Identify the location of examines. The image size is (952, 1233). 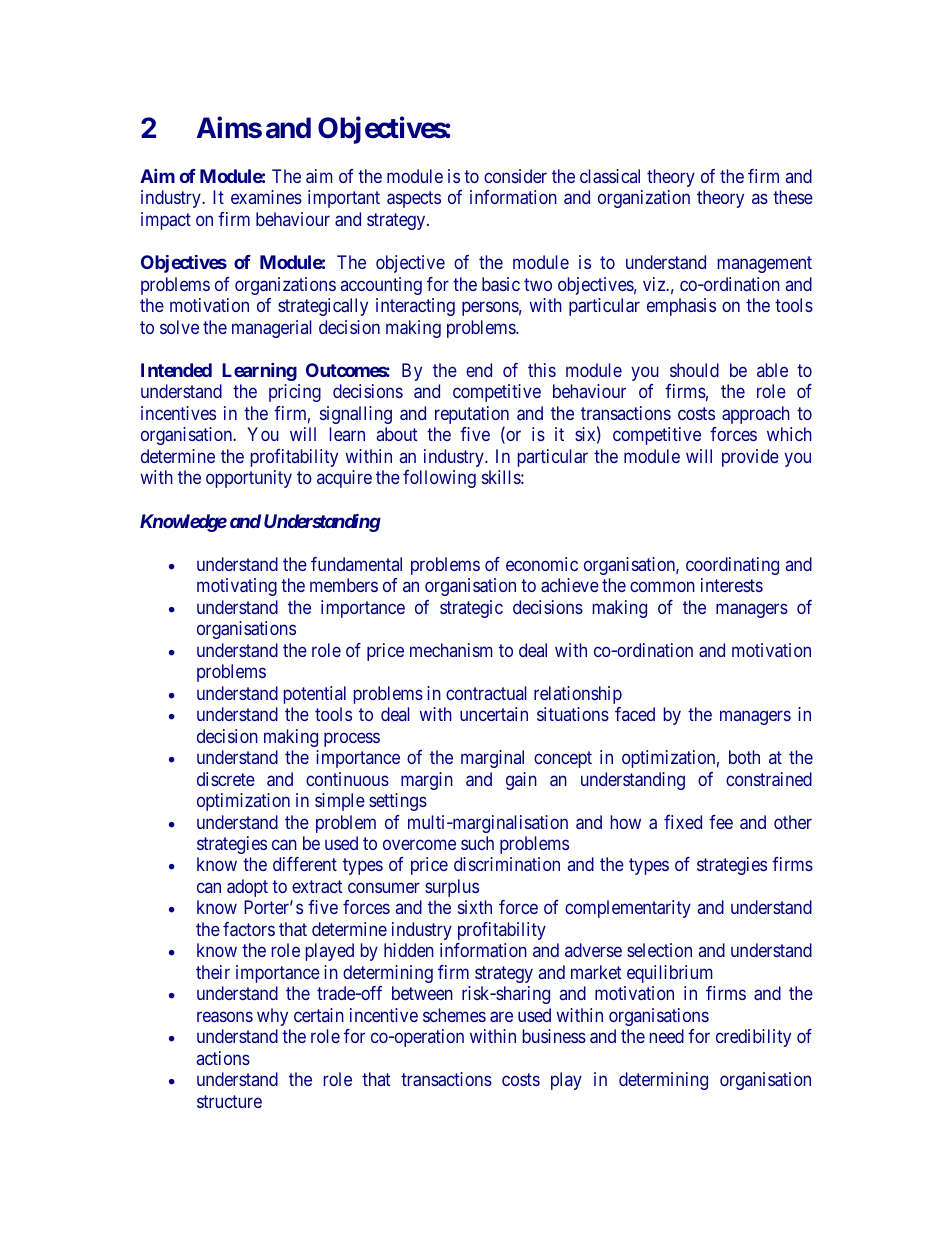
(266, 197).
